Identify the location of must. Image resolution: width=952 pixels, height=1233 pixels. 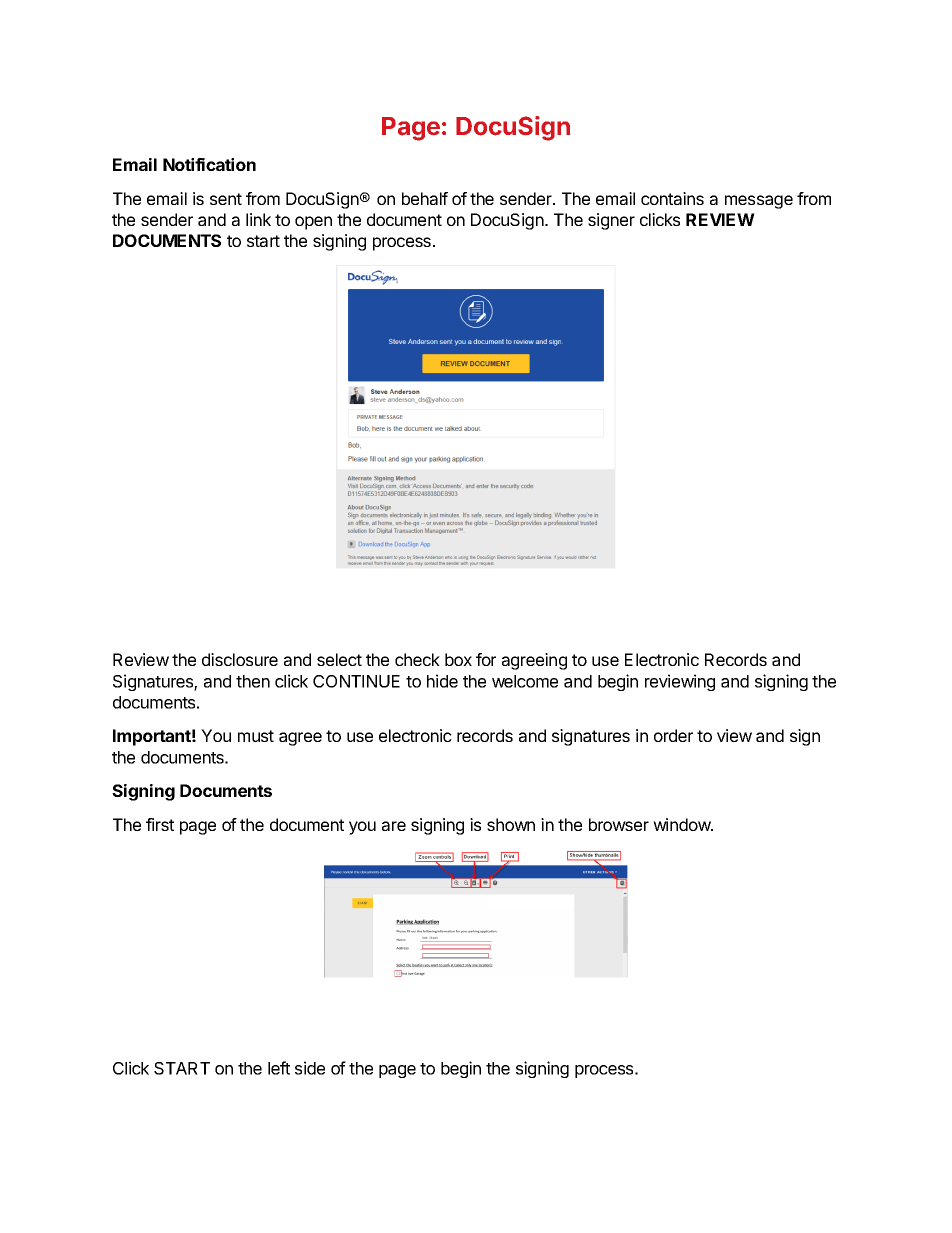
(256, 736).
